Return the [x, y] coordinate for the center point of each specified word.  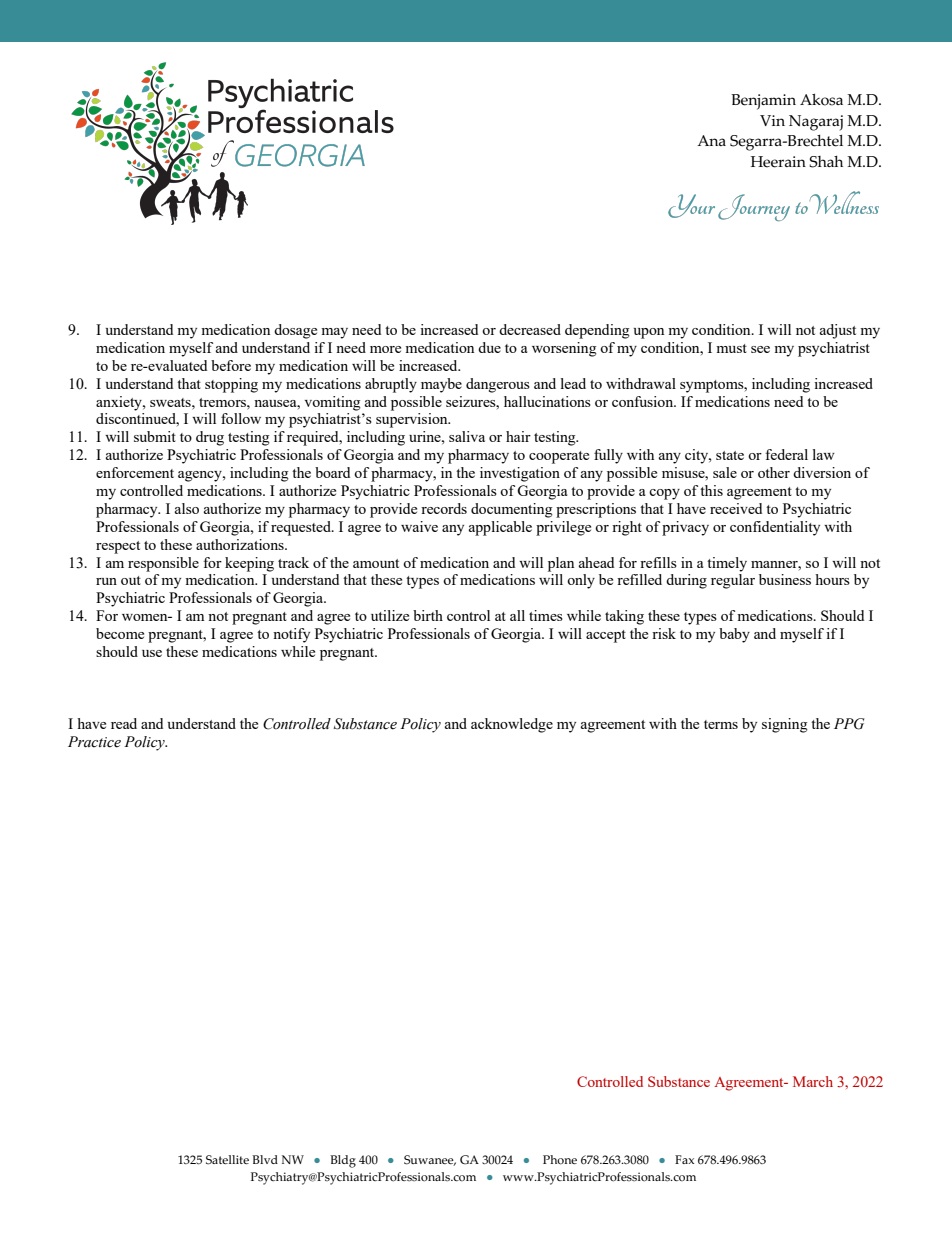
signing [785, 725]
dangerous [498, 385]
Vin [772, 120]
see [760, 349]
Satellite [227, 1160]
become [120, 633]
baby [734, 635]
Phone [560, 1160]
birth [428, 615]
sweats [171, 402]
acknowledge [512, 725]
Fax [684, 1159]
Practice [94, 742]
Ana [711, 140]
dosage [295, 331]
